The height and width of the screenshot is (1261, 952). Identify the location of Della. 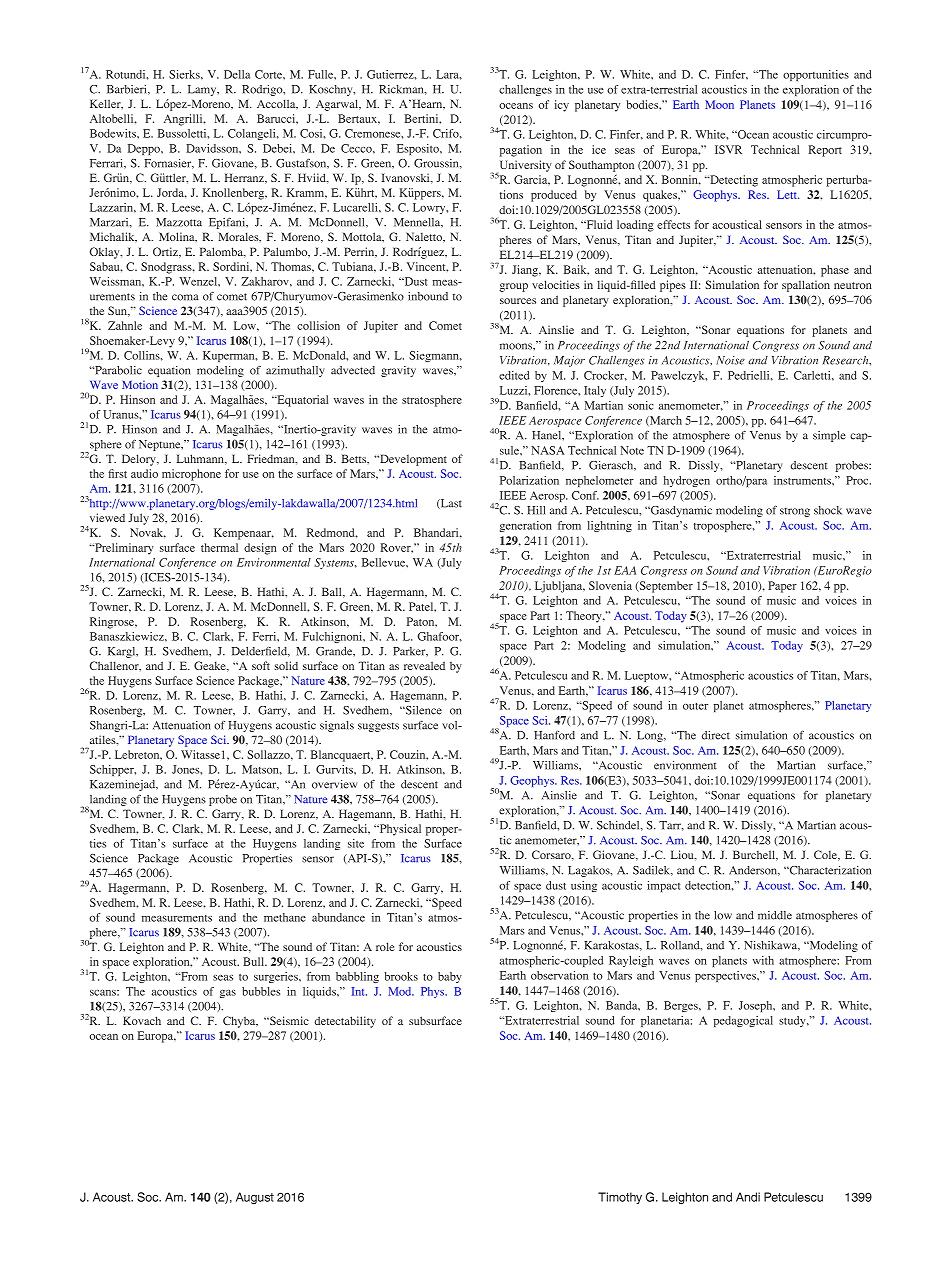
(237, 74).
